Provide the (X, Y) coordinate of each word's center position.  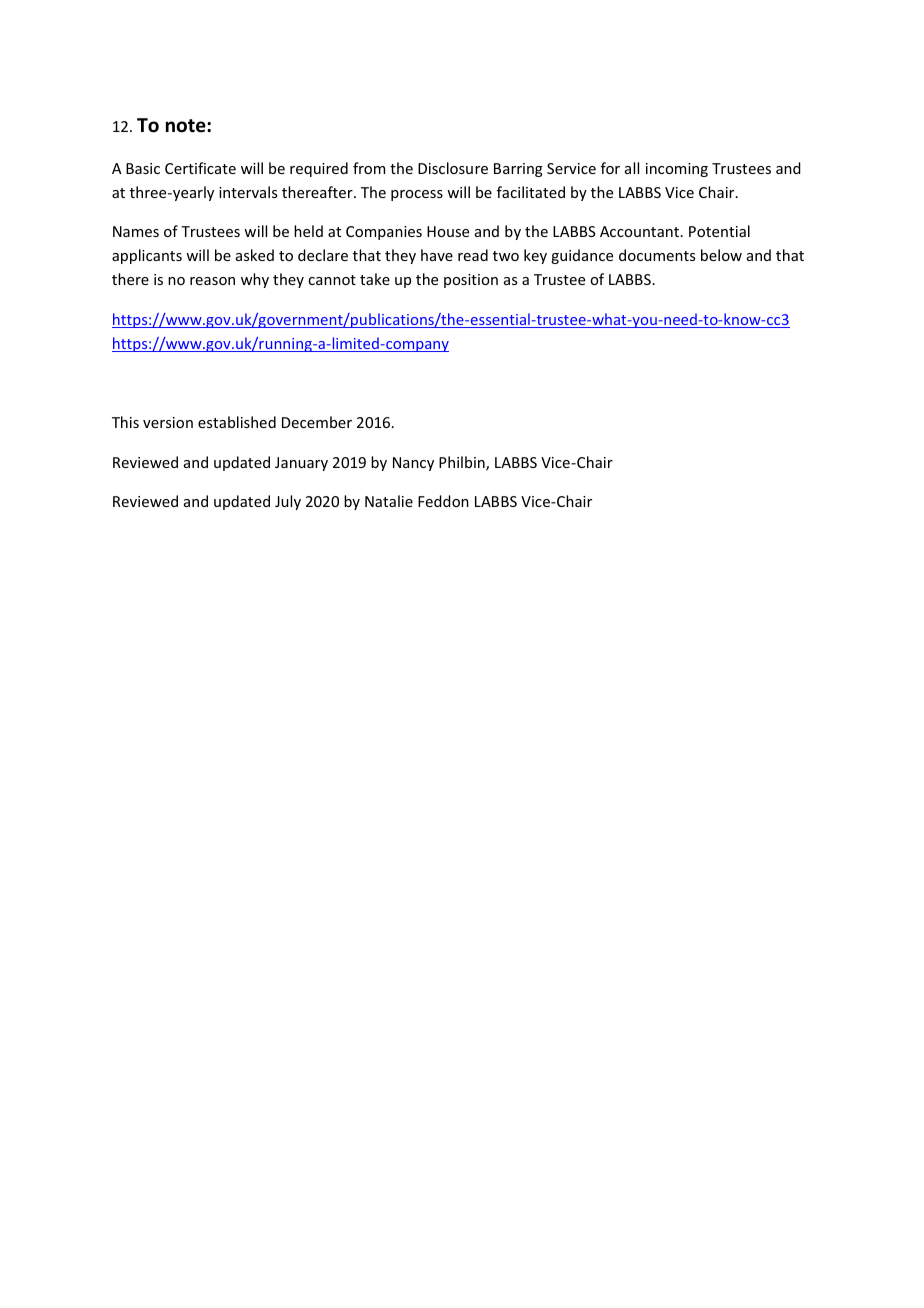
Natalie (389, 501)
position (471, 281)
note (187, 126)
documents (657, 255)
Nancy (413, 464)
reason (212, 281)
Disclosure (453, 168)
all (632, 168)
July (288, 502)
